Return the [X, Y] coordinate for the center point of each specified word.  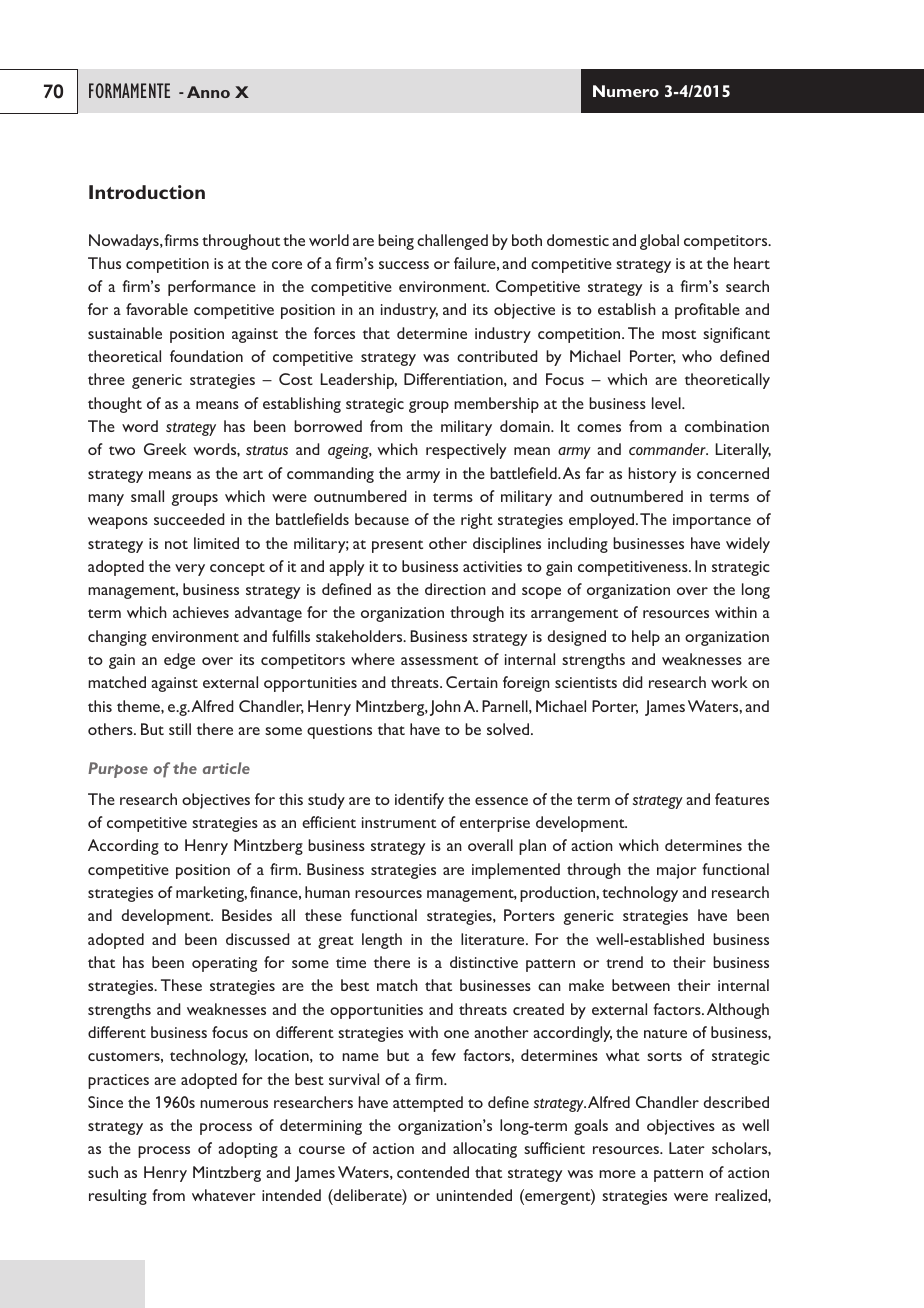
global [659, 242]
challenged [452, 242]
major [677, 871]
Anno [208, 92]
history [652, 475]
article [226, 768]
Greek [165, 449]
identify [419, 801]
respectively [466, 451]
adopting [248, 1150]
